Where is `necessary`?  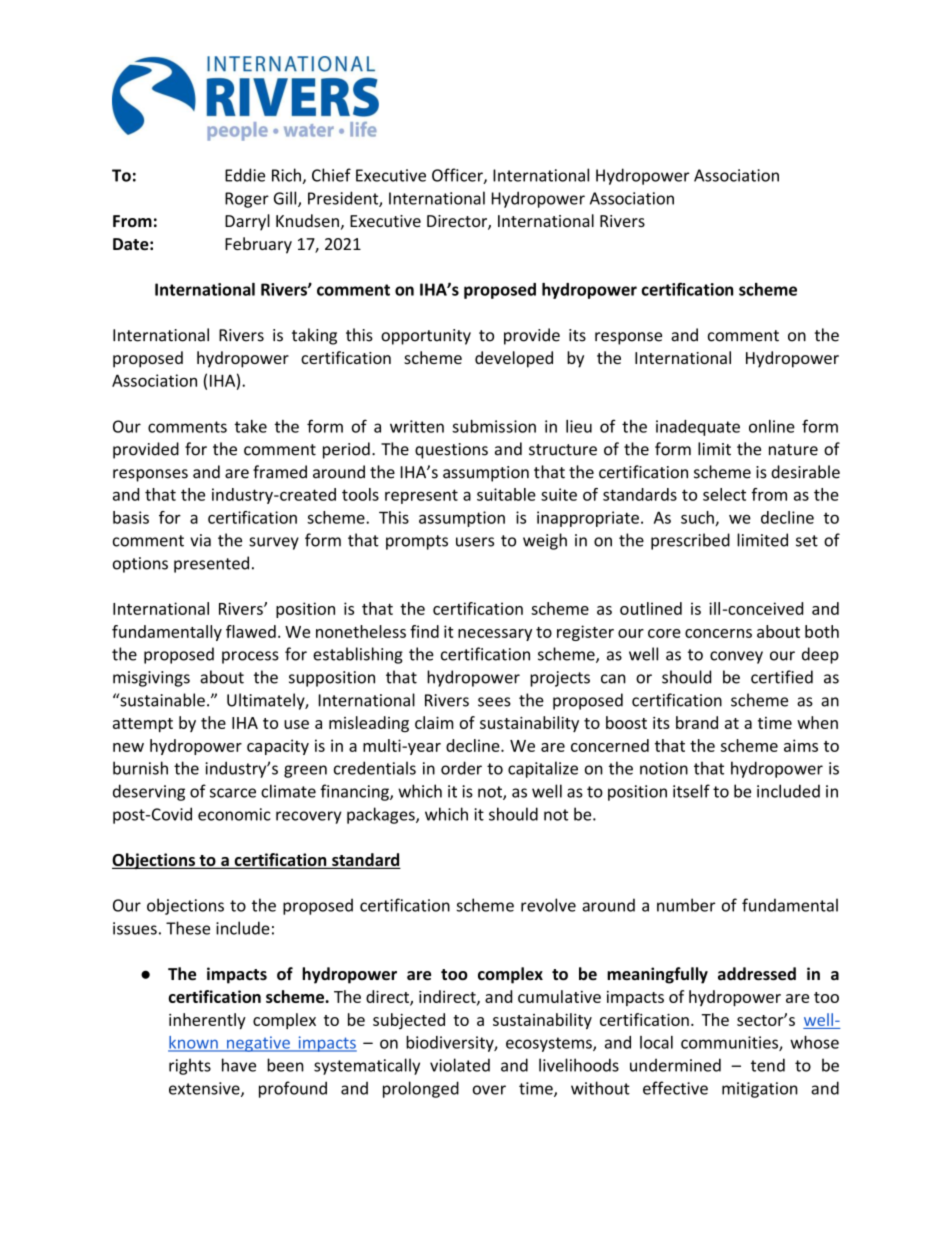
necessary is located at coordinates (495, 635).
